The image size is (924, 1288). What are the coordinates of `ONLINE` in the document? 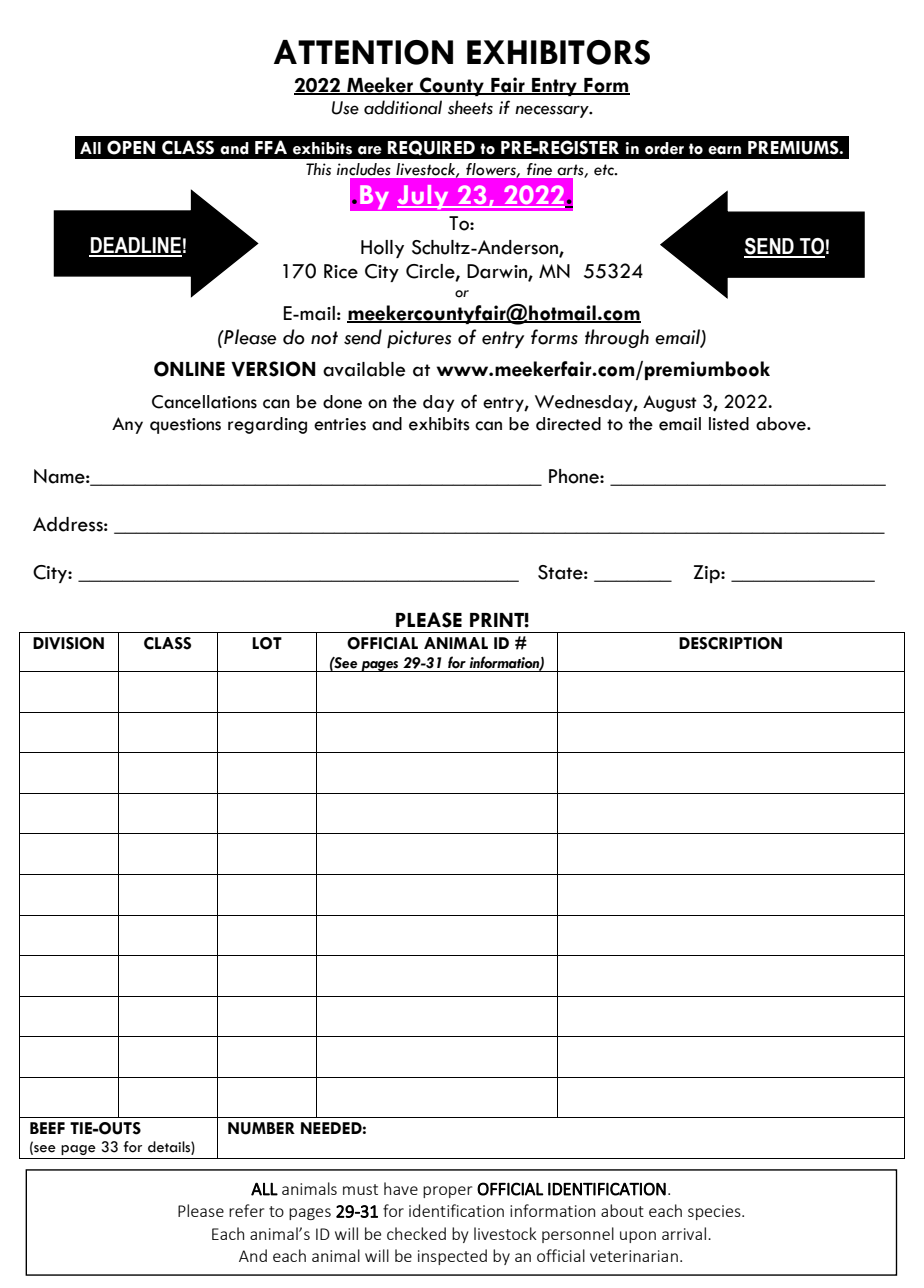 It's located at (189, 369).
